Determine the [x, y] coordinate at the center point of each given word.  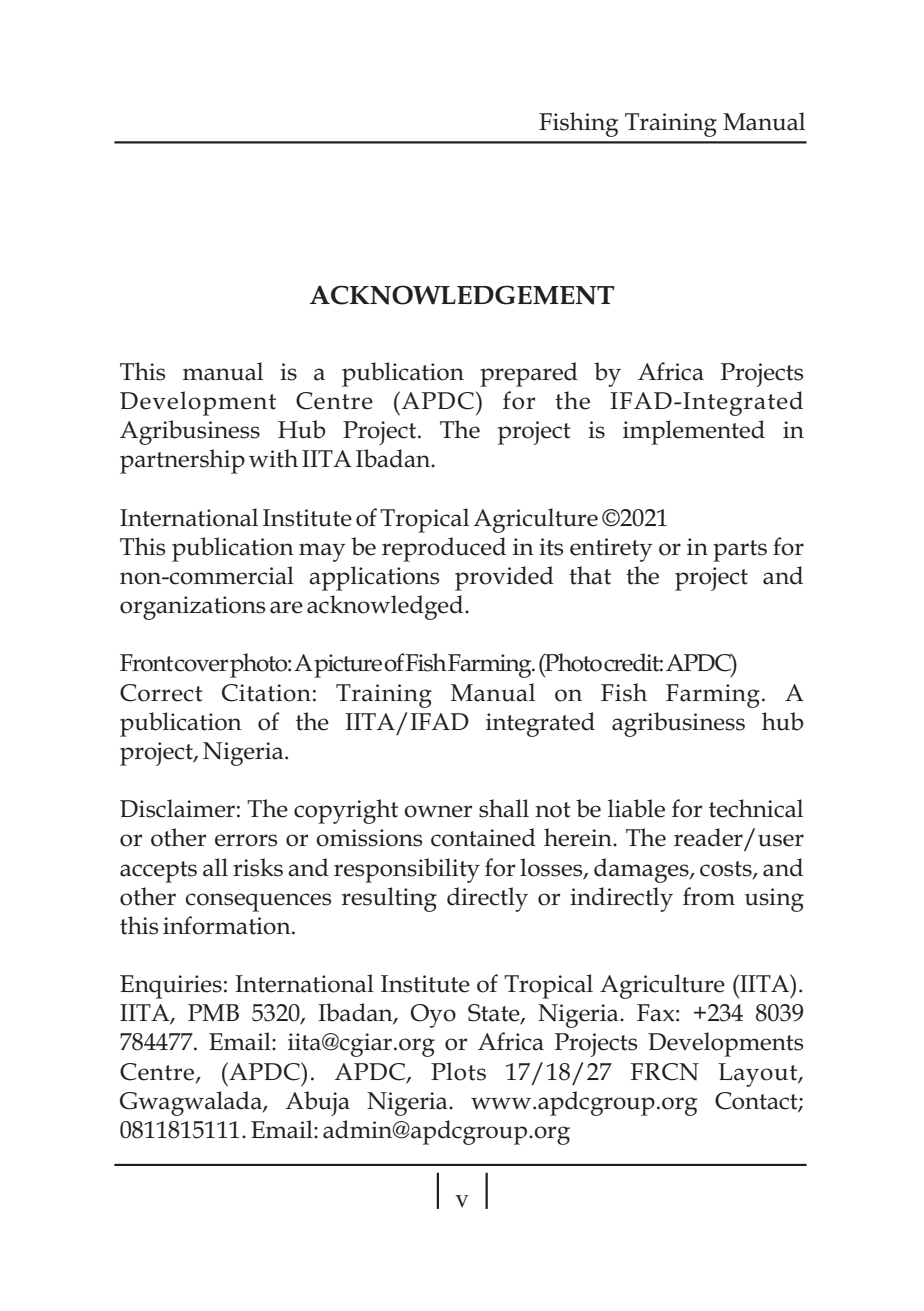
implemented [694, 432]
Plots [458, 1071]
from [709, 896]
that [590, 575]
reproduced [444, 549]
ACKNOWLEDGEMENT [462, 295]
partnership [182, 461]
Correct [161, 693]
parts [740, 551]
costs [727, 869]
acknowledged [386, 607]
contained [483, 837]
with [273, 458]
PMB [213, 1012]
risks [258, 867]
